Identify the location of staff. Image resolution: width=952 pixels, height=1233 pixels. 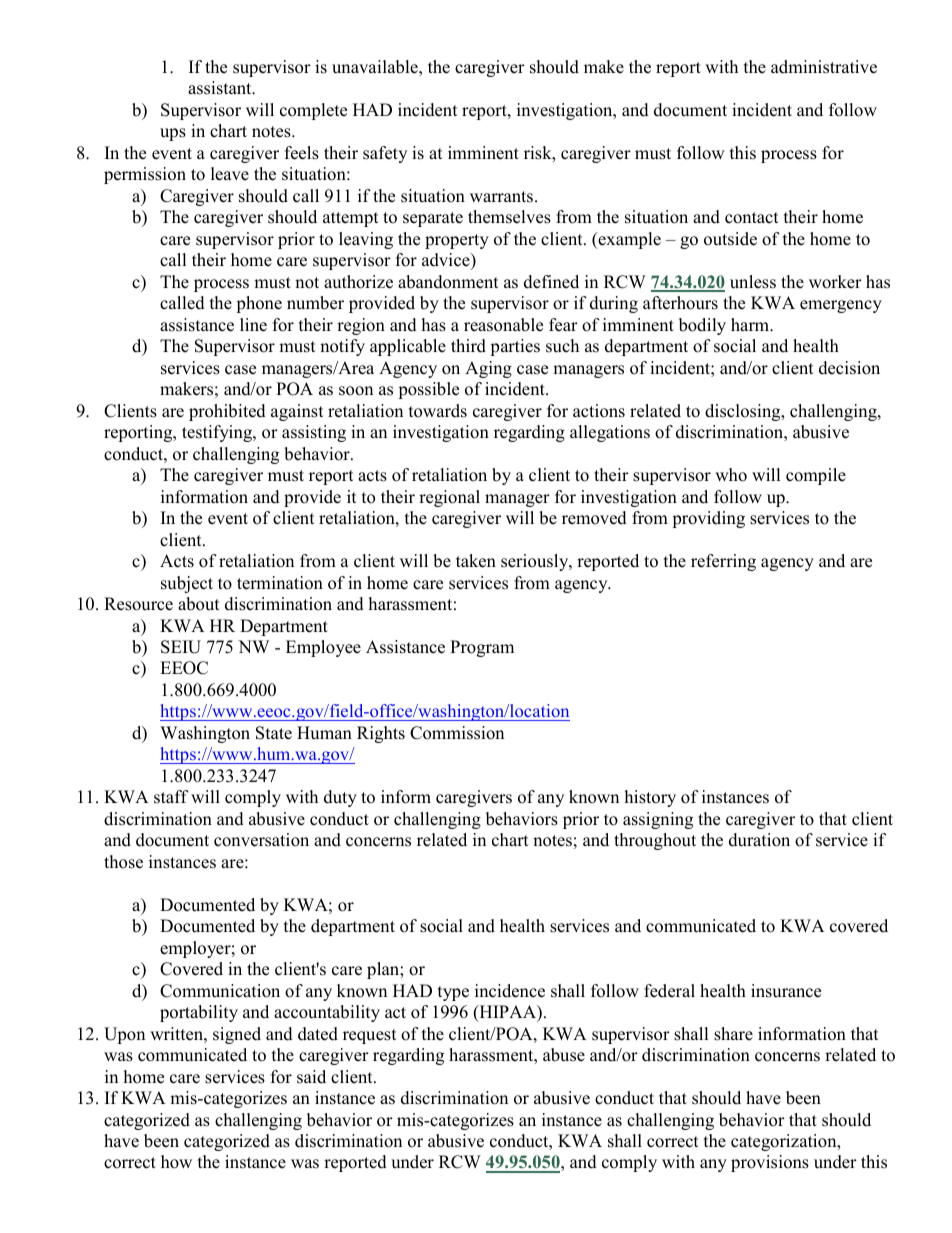
(171, 797).
